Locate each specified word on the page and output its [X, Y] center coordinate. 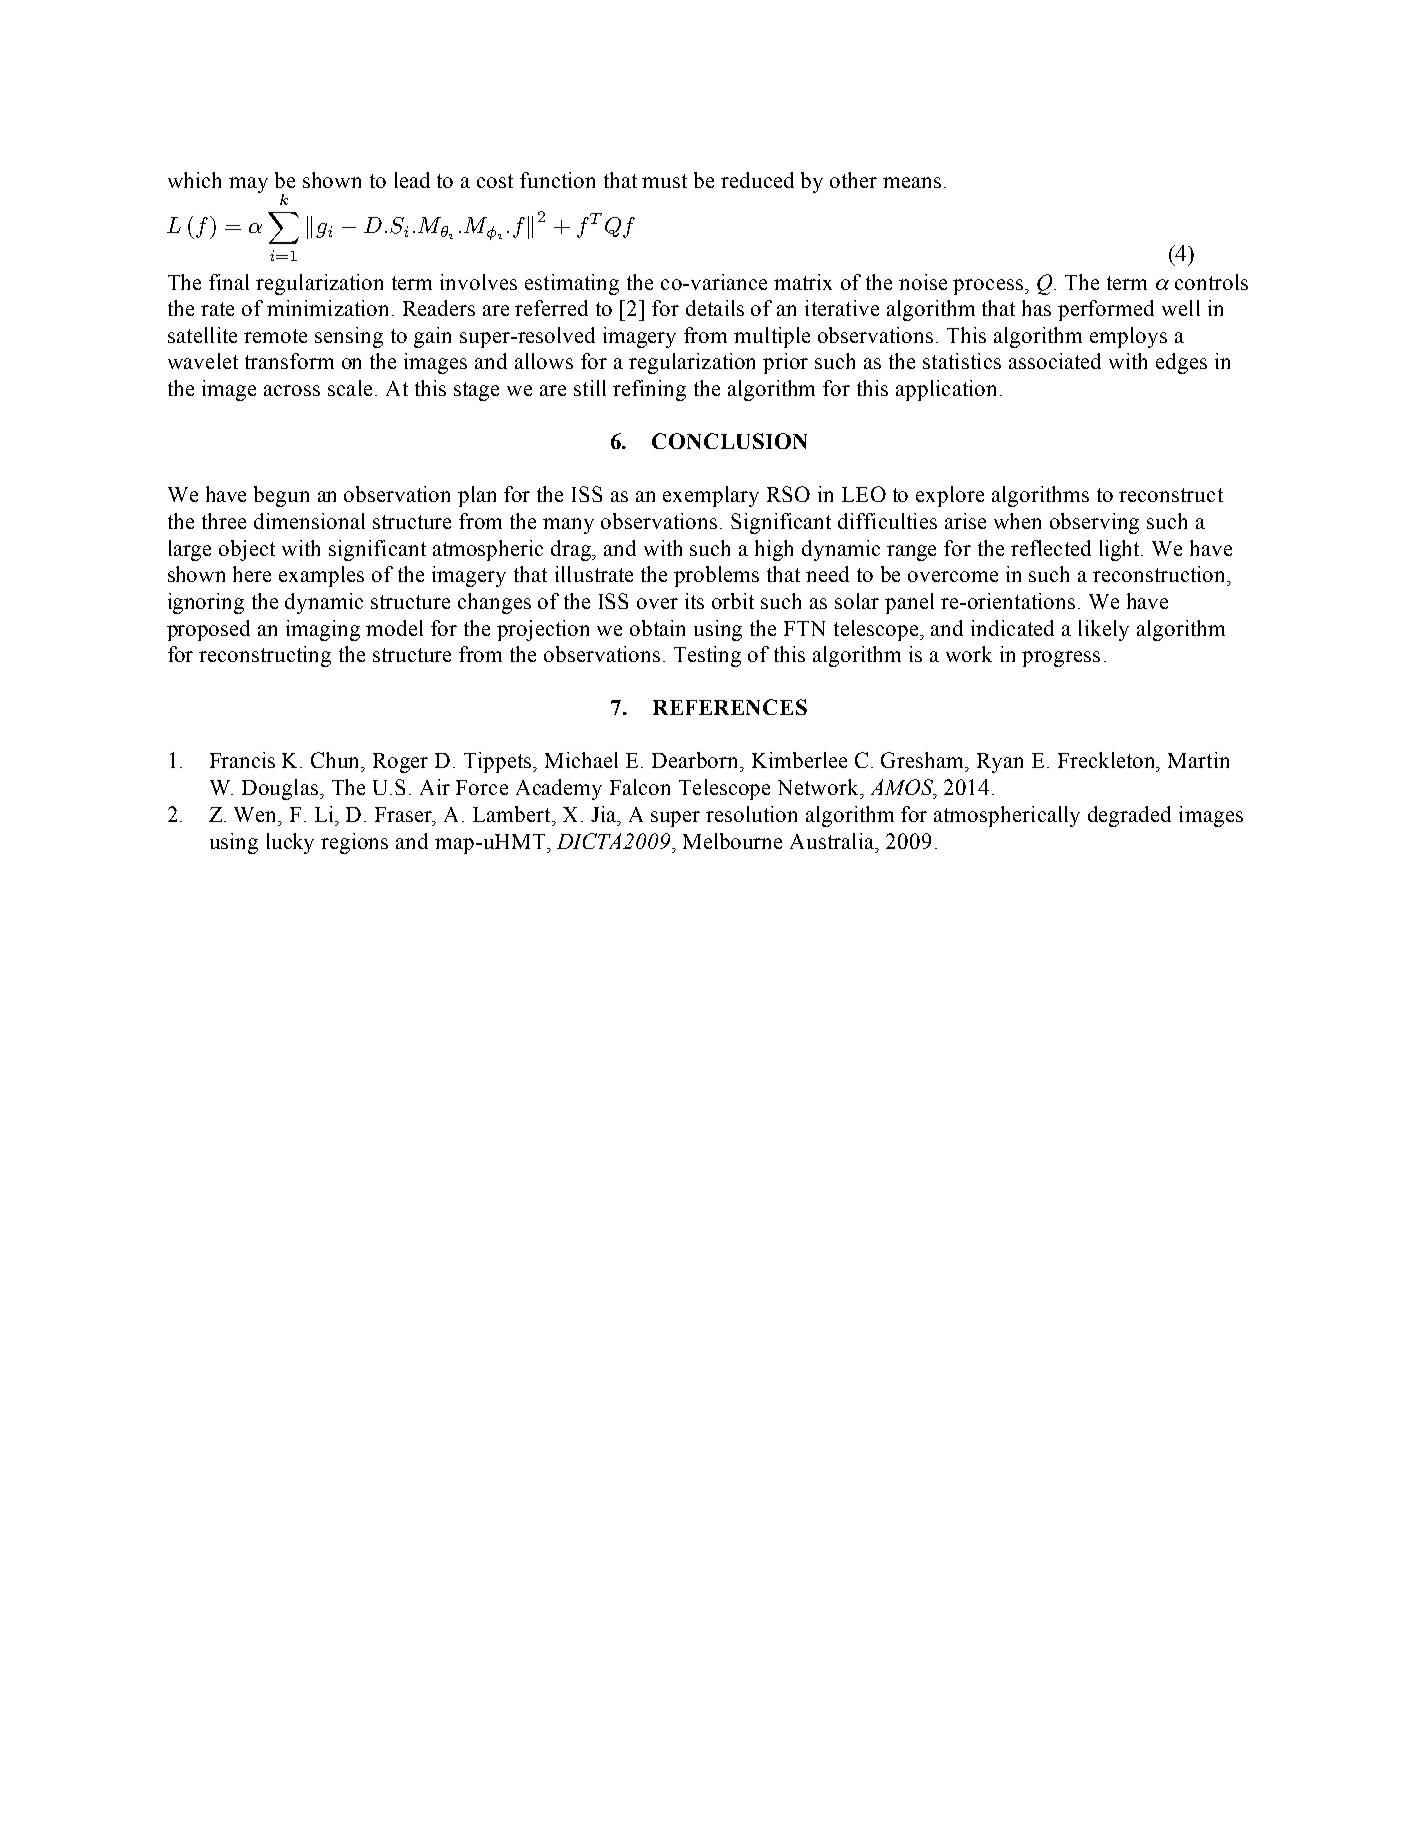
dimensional [309, 521]
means [912, 182]
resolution [751, 814]
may [248, 185]
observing [1094, 523]
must [664, 181]
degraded [1129, 816]
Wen [257, 814]
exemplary [711, 496]
